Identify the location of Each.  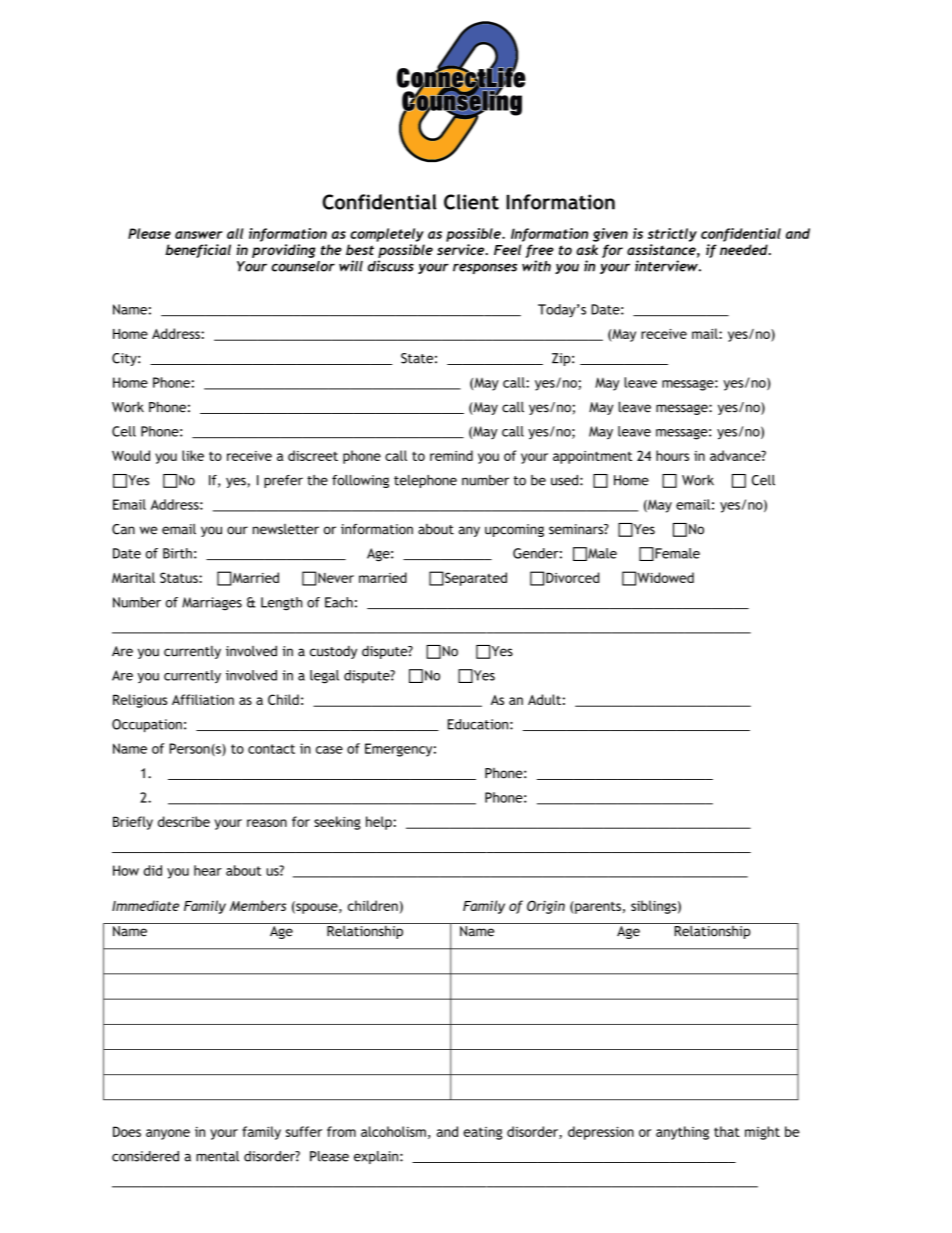
(339, 602).
